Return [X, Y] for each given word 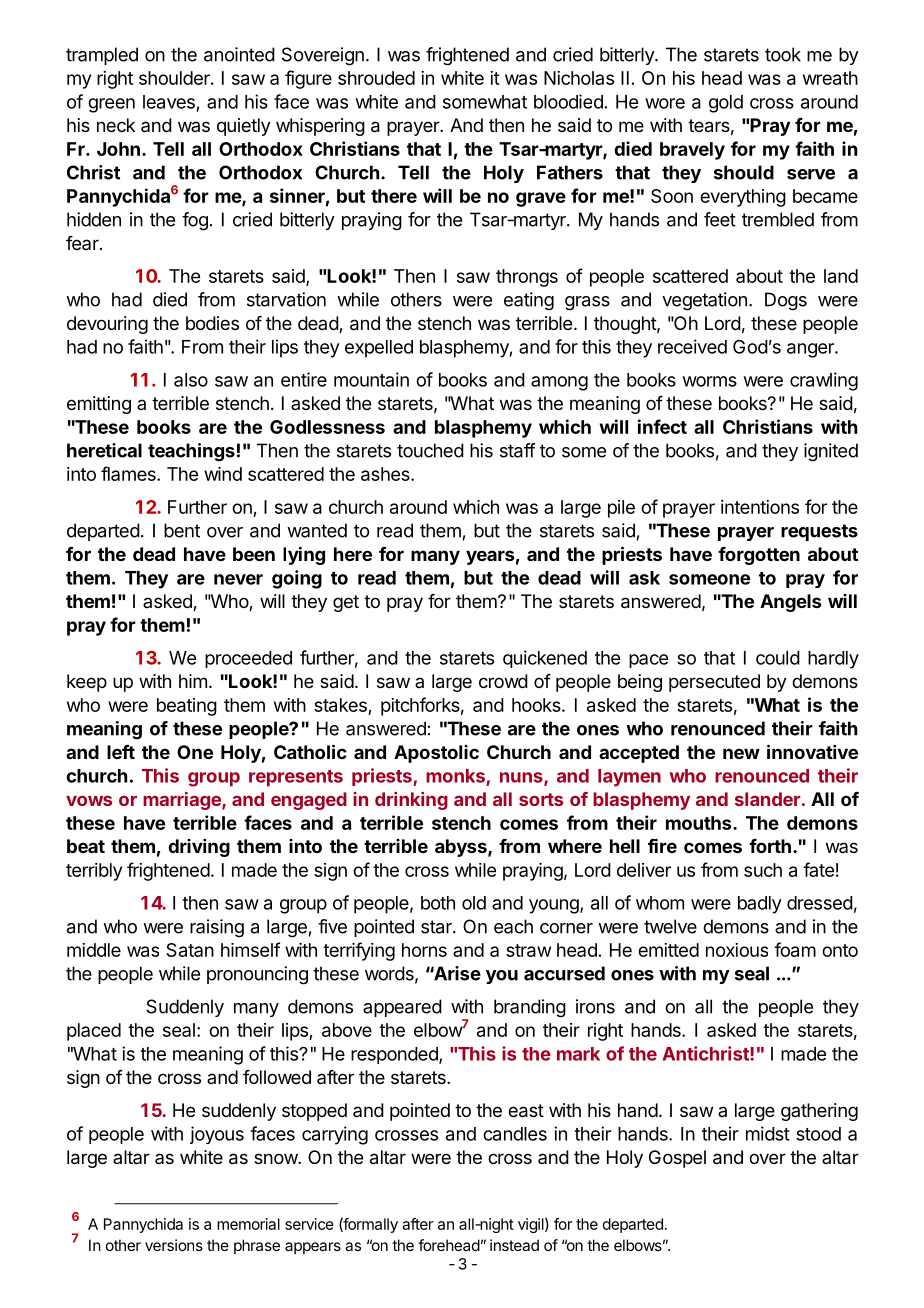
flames [129, 473]
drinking [411, 801]
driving [199, 848]
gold [726, 104]
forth [770, 846]
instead [514, 1245]
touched [430, 450]
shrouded [376, 78]
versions [174, 1245]
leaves [169, 102]
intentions [760, 507]
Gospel [677, 1159]
